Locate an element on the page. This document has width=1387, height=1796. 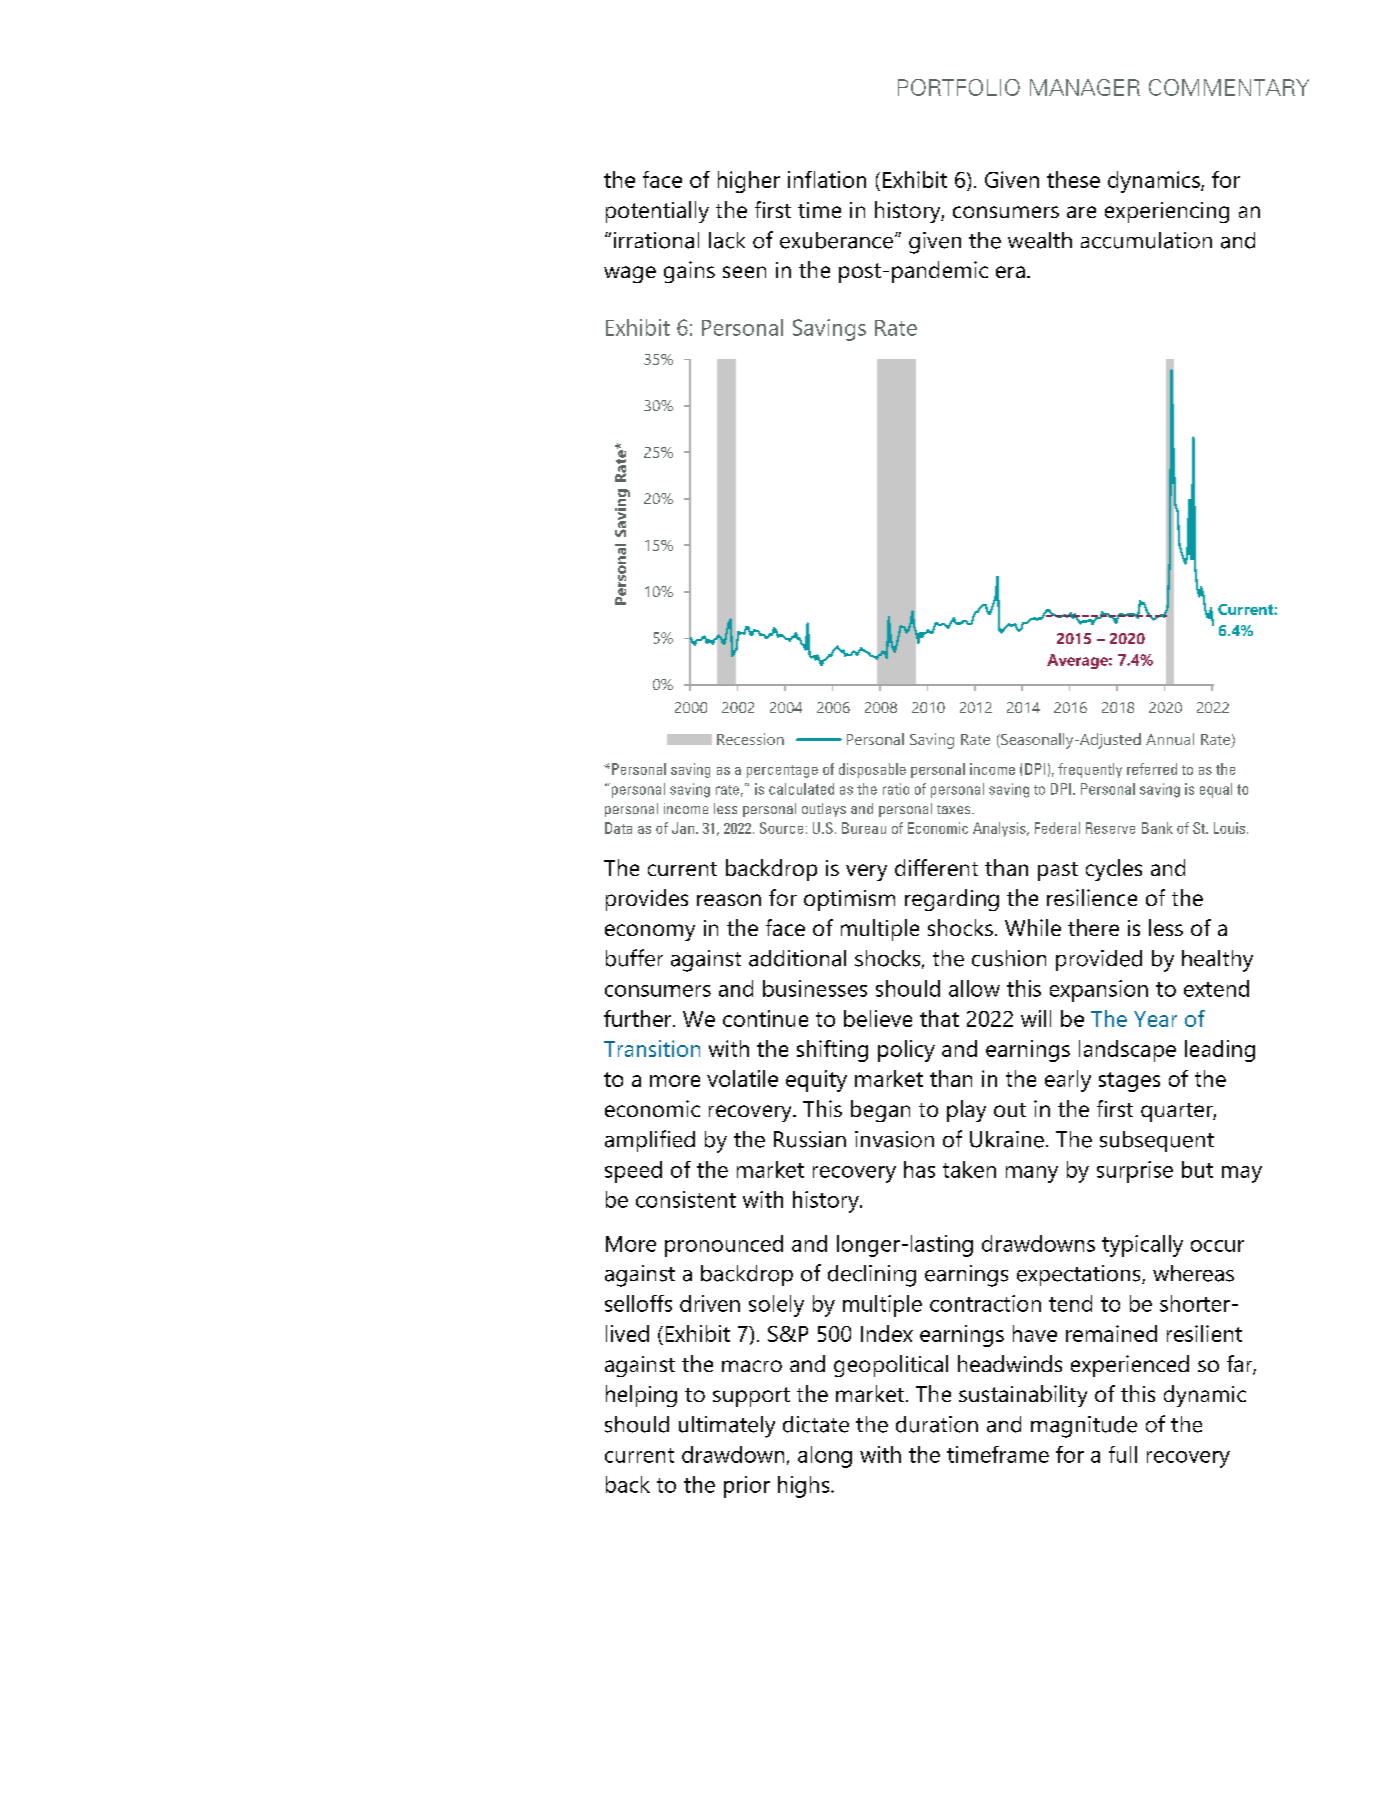
further is located at coordinates (639, 1018).
